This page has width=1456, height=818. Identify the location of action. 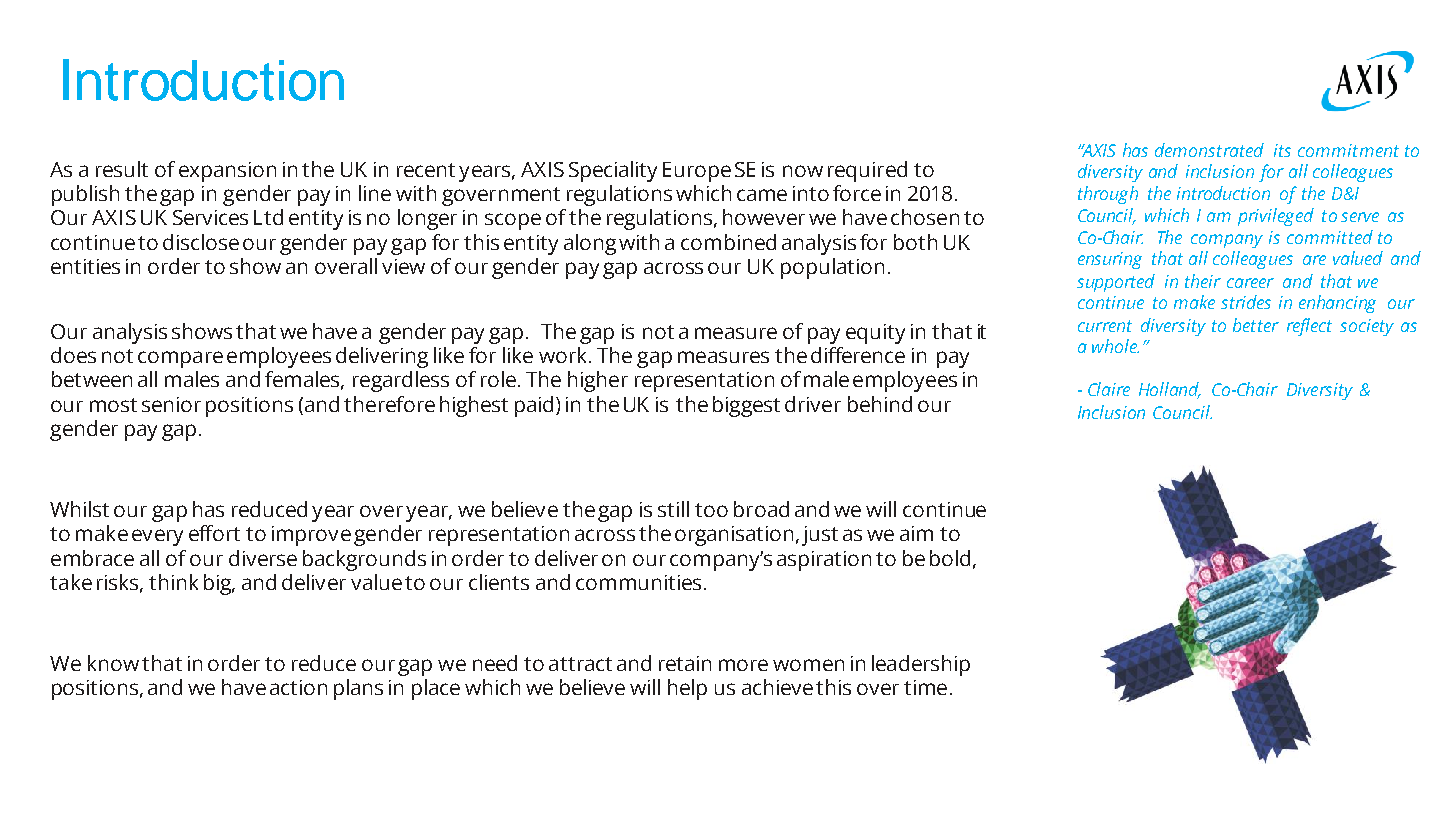
(298, 687).
